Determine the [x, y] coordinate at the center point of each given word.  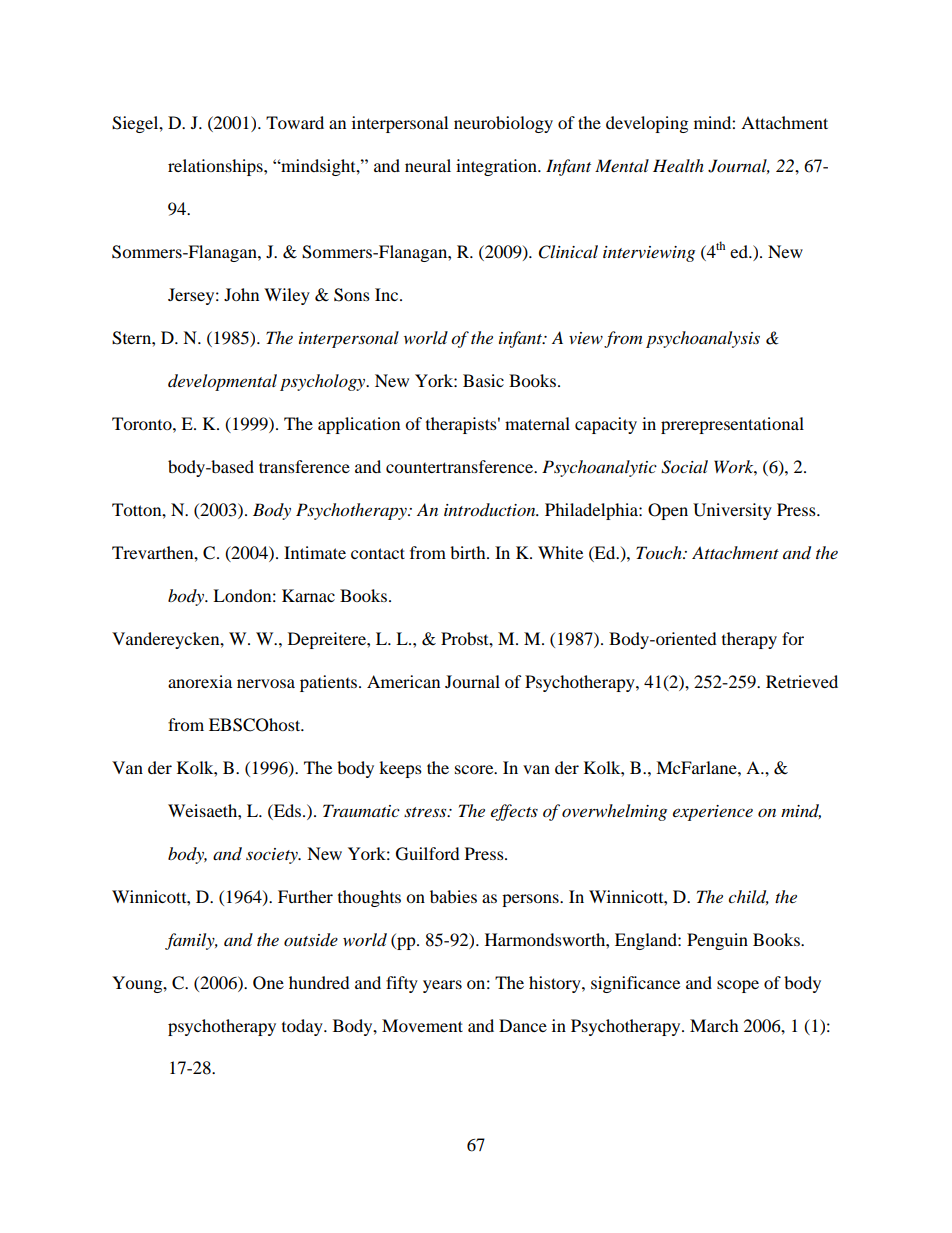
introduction [491, 510]
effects [514, 812]
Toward [295, 122]
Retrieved [802, 681]
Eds [288, 810]
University [732, 511]
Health [678, 165]
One [268, 983]
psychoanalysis [703, 339]
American [403, 681]
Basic [483, 380]
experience [713, 813]
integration [497, 167]
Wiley [287, 296]
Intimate [315, 552]
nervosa [266, 683]
